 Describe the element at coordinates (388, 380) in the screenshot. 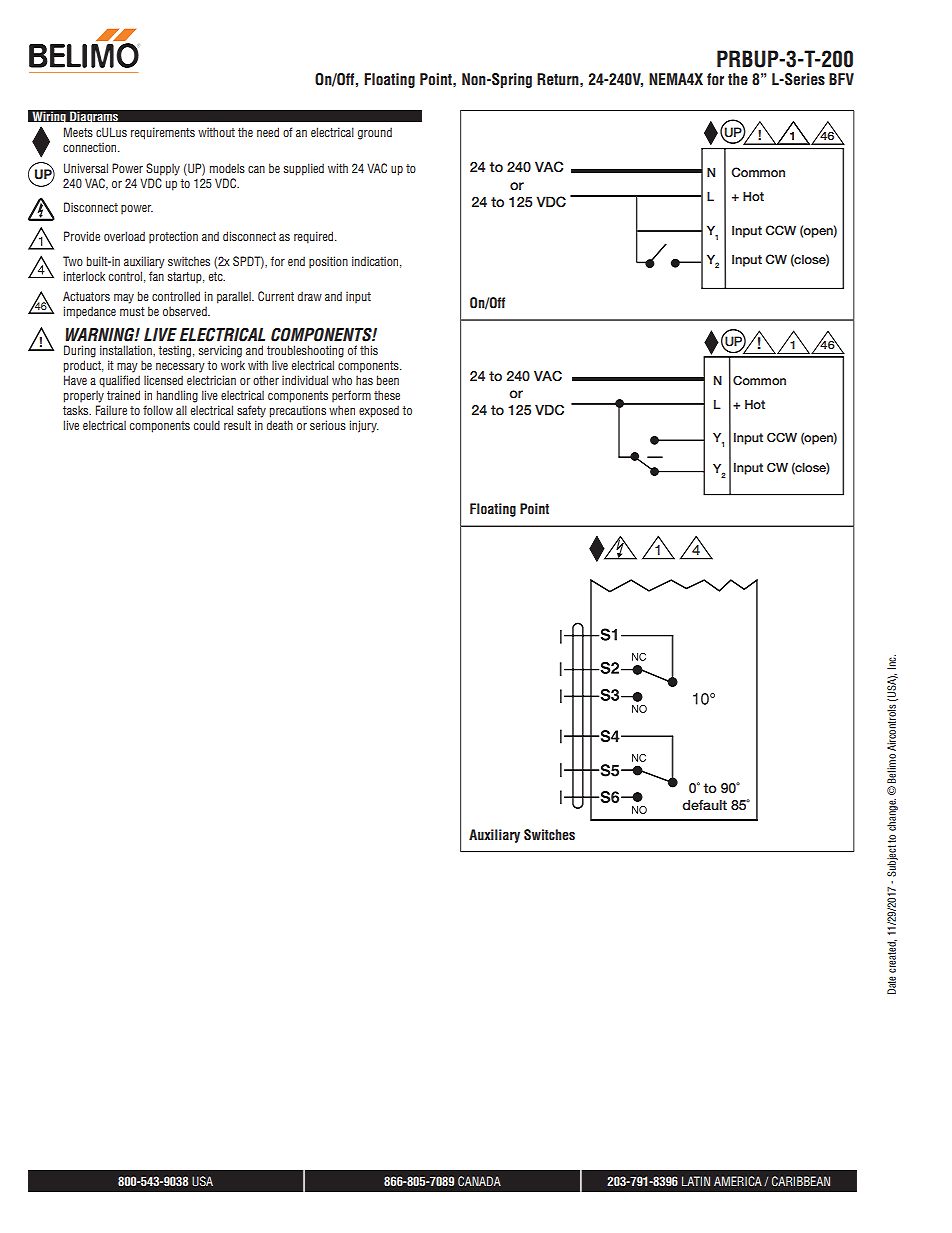

I see `been` at that location.
